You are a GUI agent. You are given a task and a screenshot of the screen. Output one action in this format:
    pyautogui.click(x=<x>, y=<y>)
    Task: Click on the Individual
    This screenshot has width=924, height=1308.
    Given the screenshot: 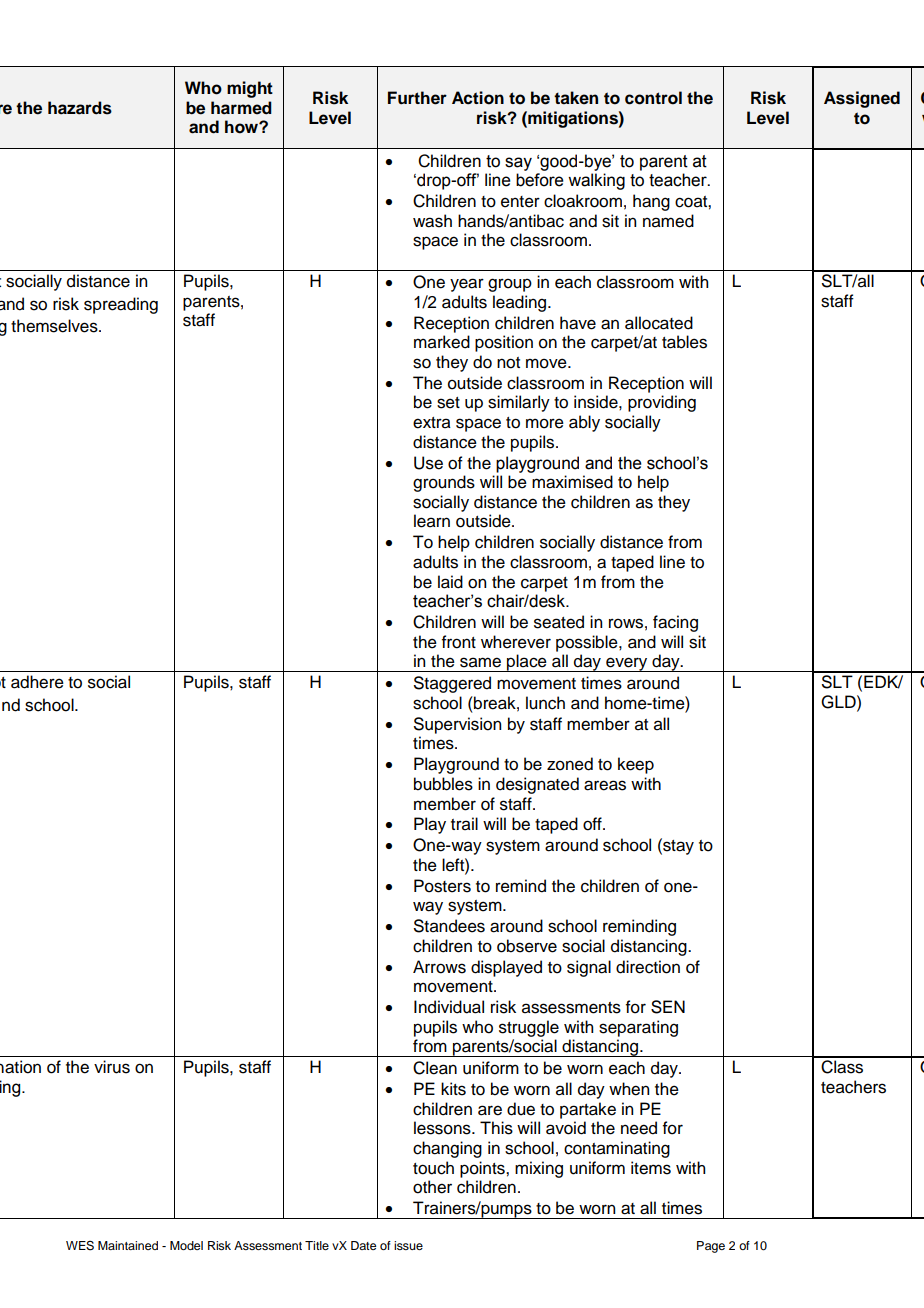 What is the action you would take?
    pyautogui.click(x=449, y=1007)
